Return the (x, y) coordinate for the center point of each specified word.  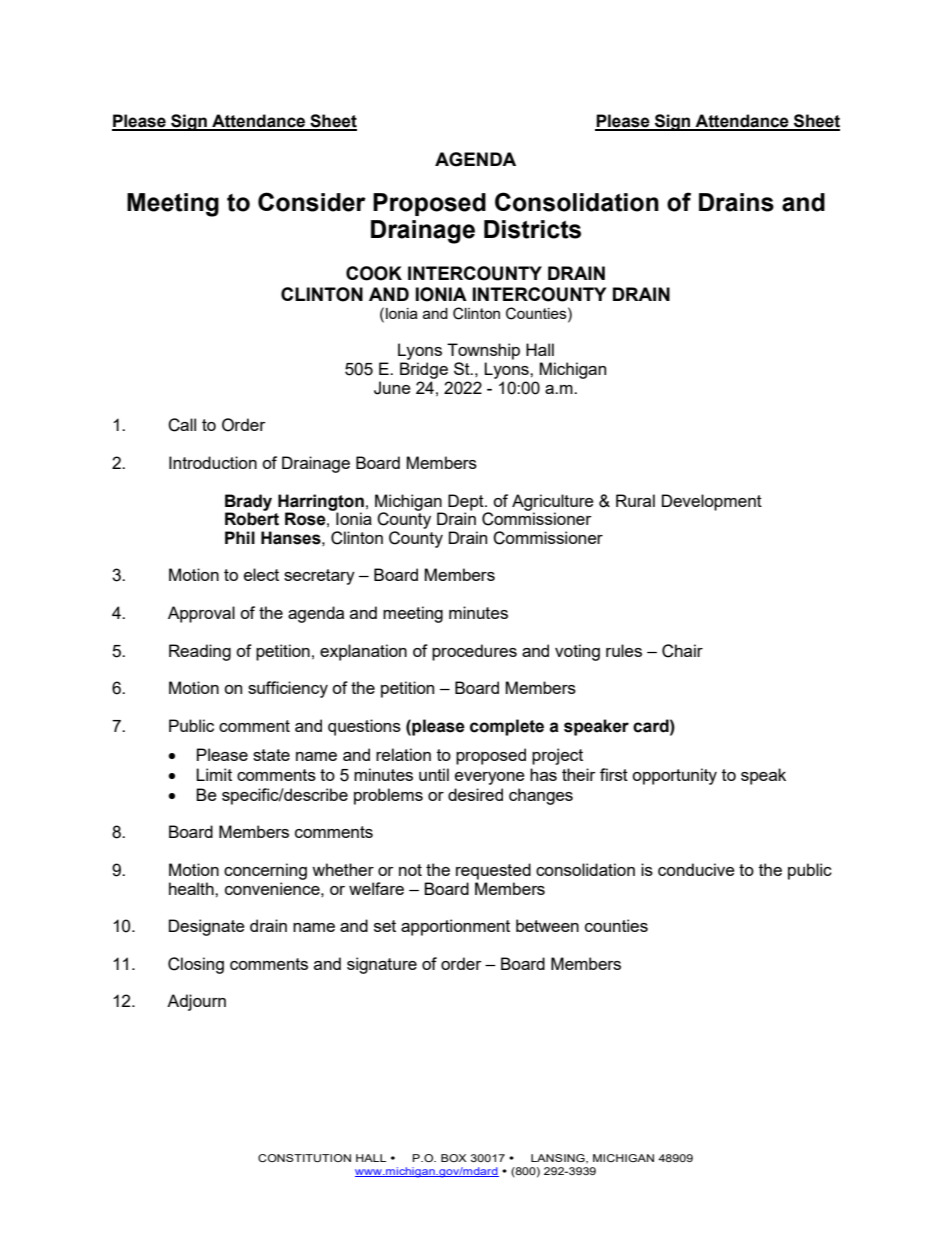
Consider (312, 202)
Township (483, 351)
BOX (453, 1158)
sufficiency (288, 689)
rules (624, 650)
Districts (532, 229)
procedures (474, 652)
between (547, 925)
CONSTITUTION (304, 1158)
